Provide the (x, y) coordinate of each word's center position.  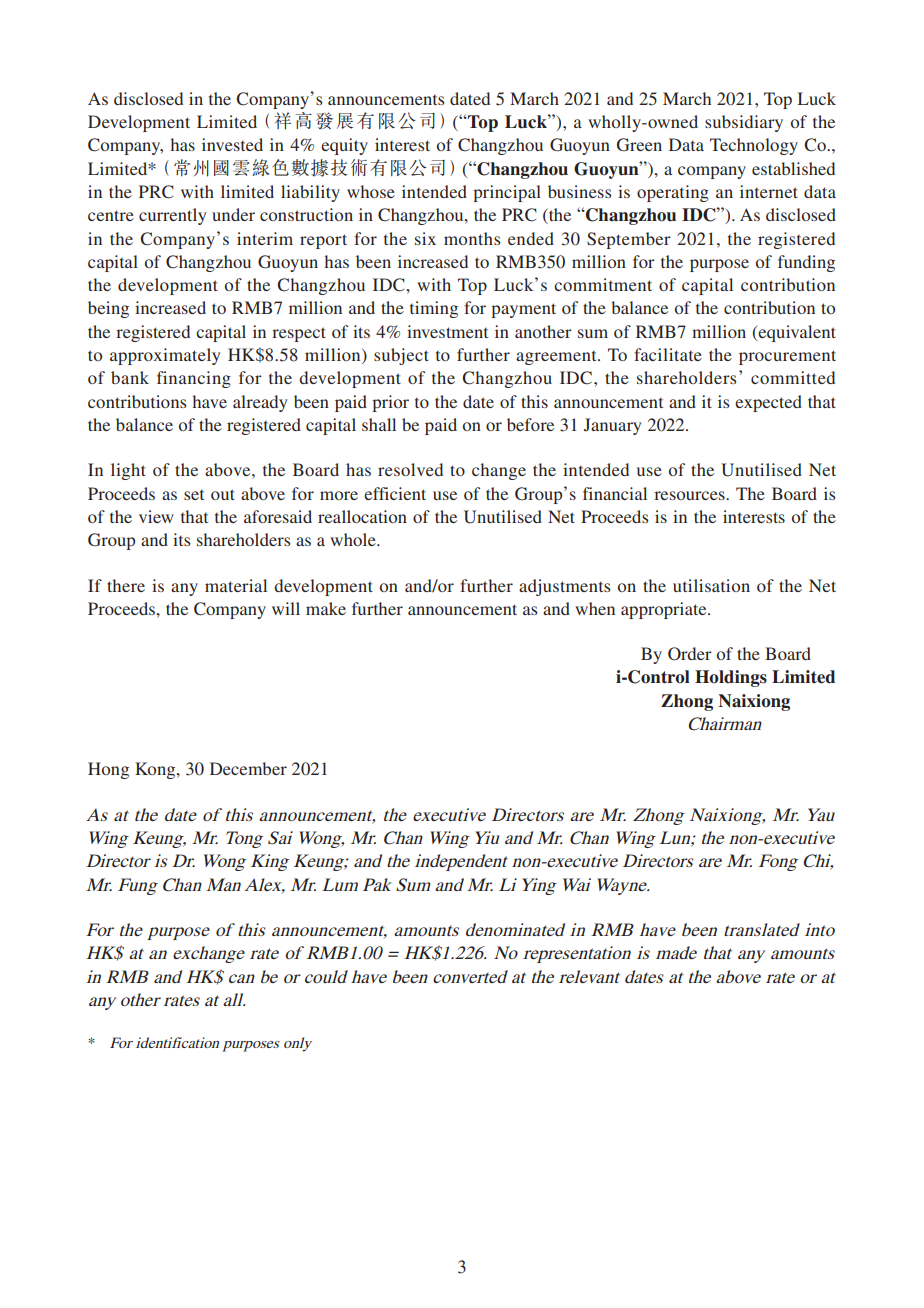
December (248, 768)
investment (447, 331)
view (156, 516)
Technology (754, 146)
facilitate (668, 354)
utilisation (711, 585)
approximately (165, 356)
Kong (156, 770)
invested (232, 144)
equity (344, 146)
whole (354, 539)
